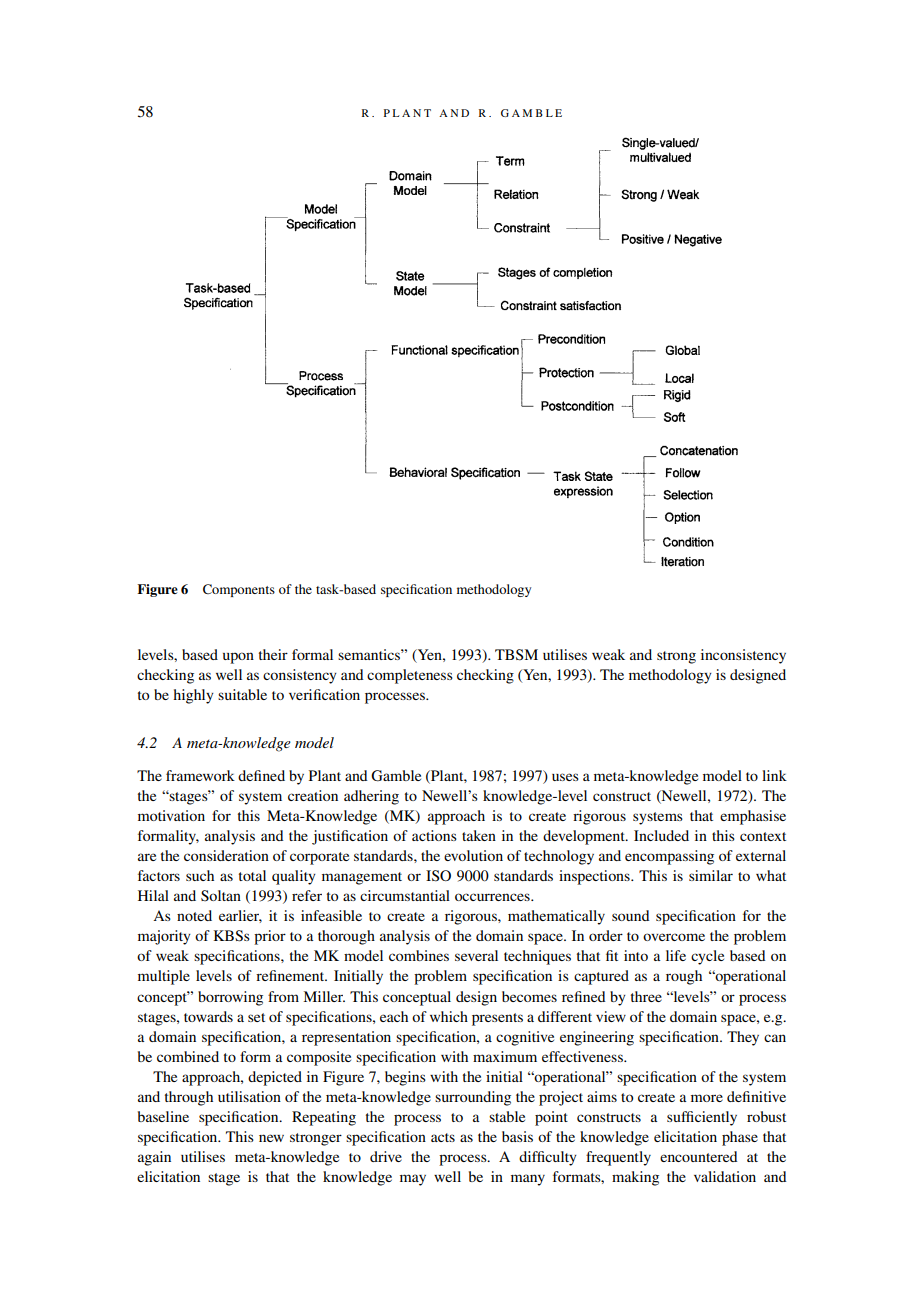 This document has width=924, height=1308. Describe the element at coordinates (774, 775) in the document. I see `link` at that location.
